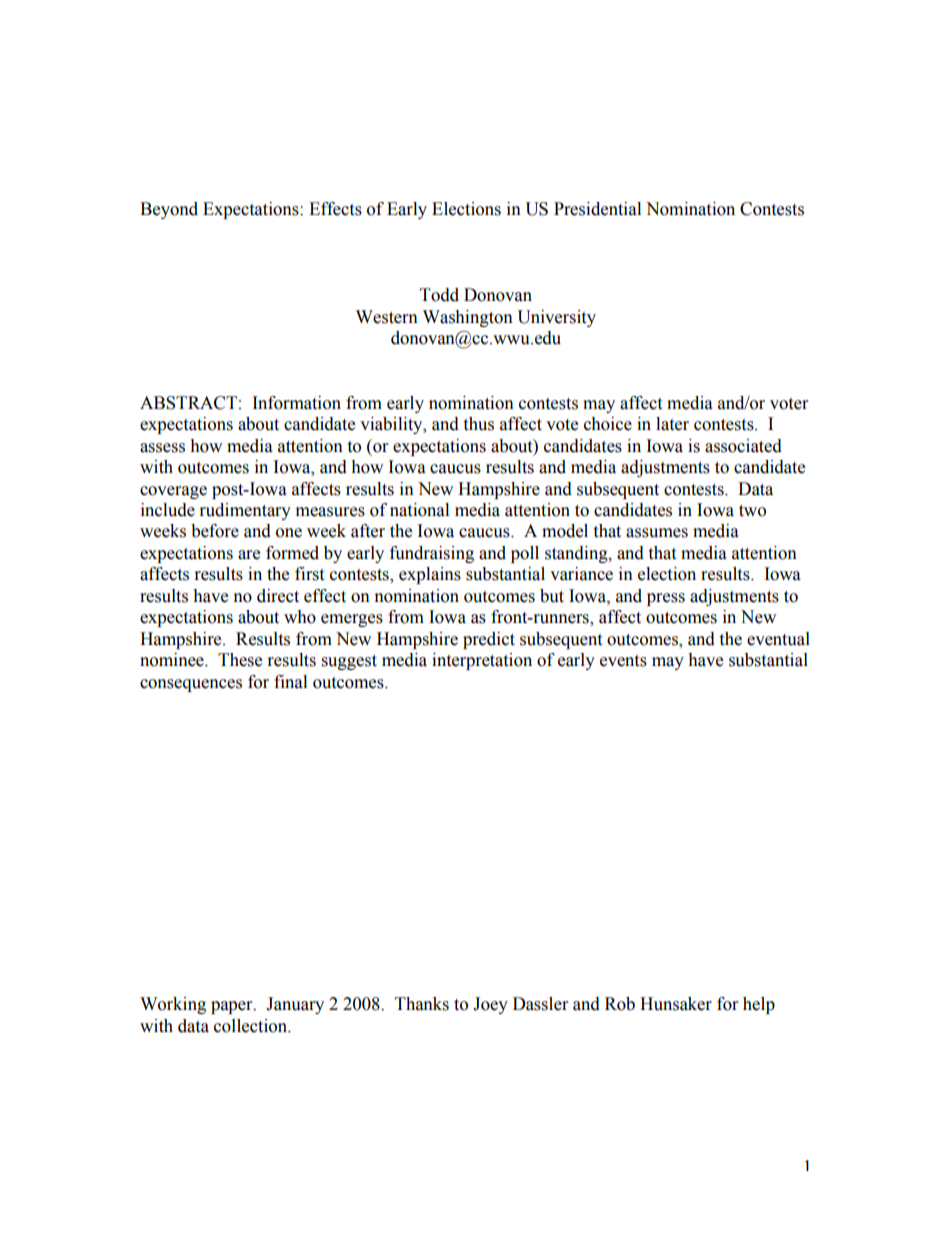  What do you see at coordinates (169, 210) in the document?
I see `Beyond` at bounding box center [169, 210].
